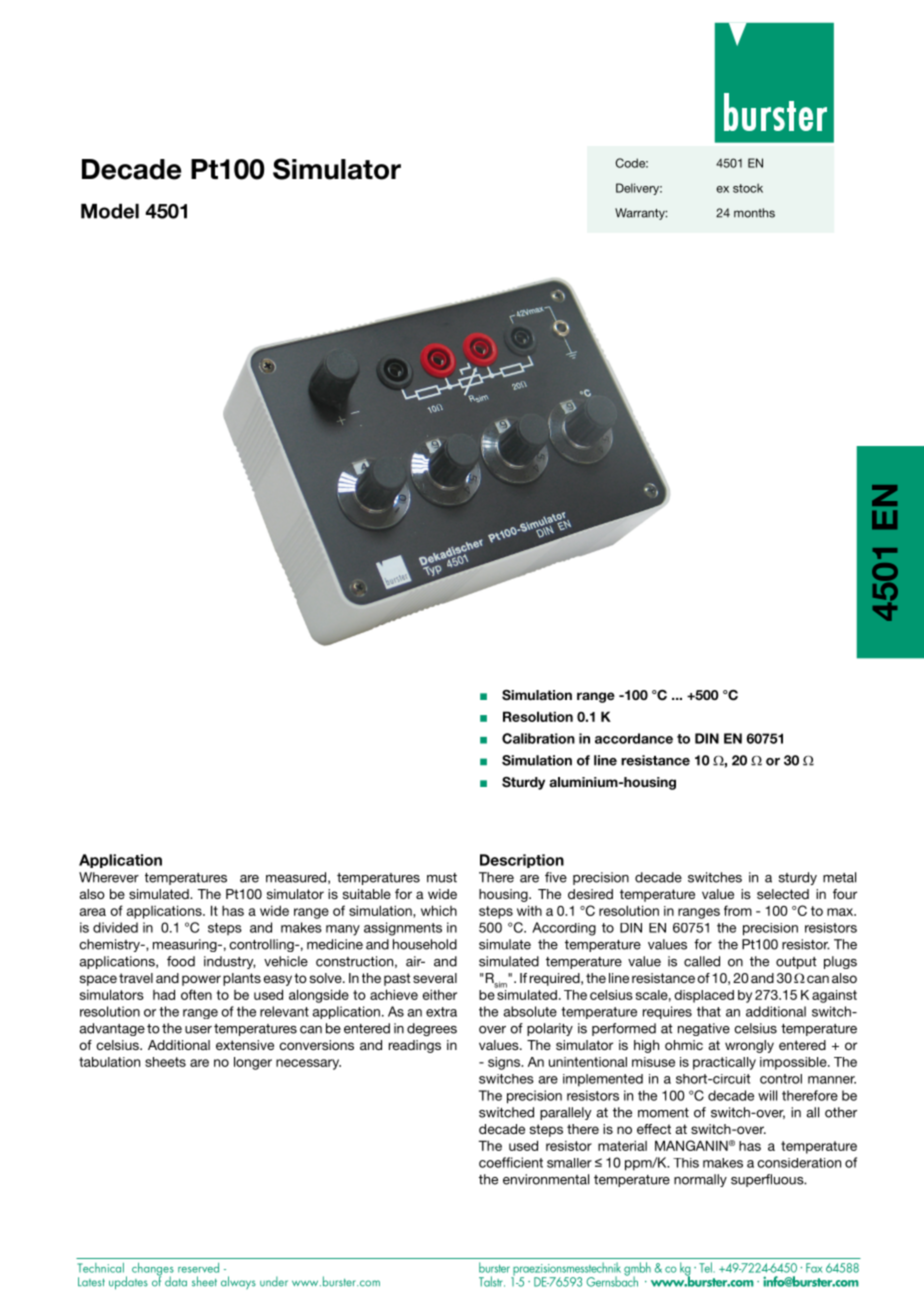 The height and width of the screenshot is (1308, 924). What do you see at coordinates (704, 996) in the screenshot?
I see `displaced` at bounding box center [704, 996].
